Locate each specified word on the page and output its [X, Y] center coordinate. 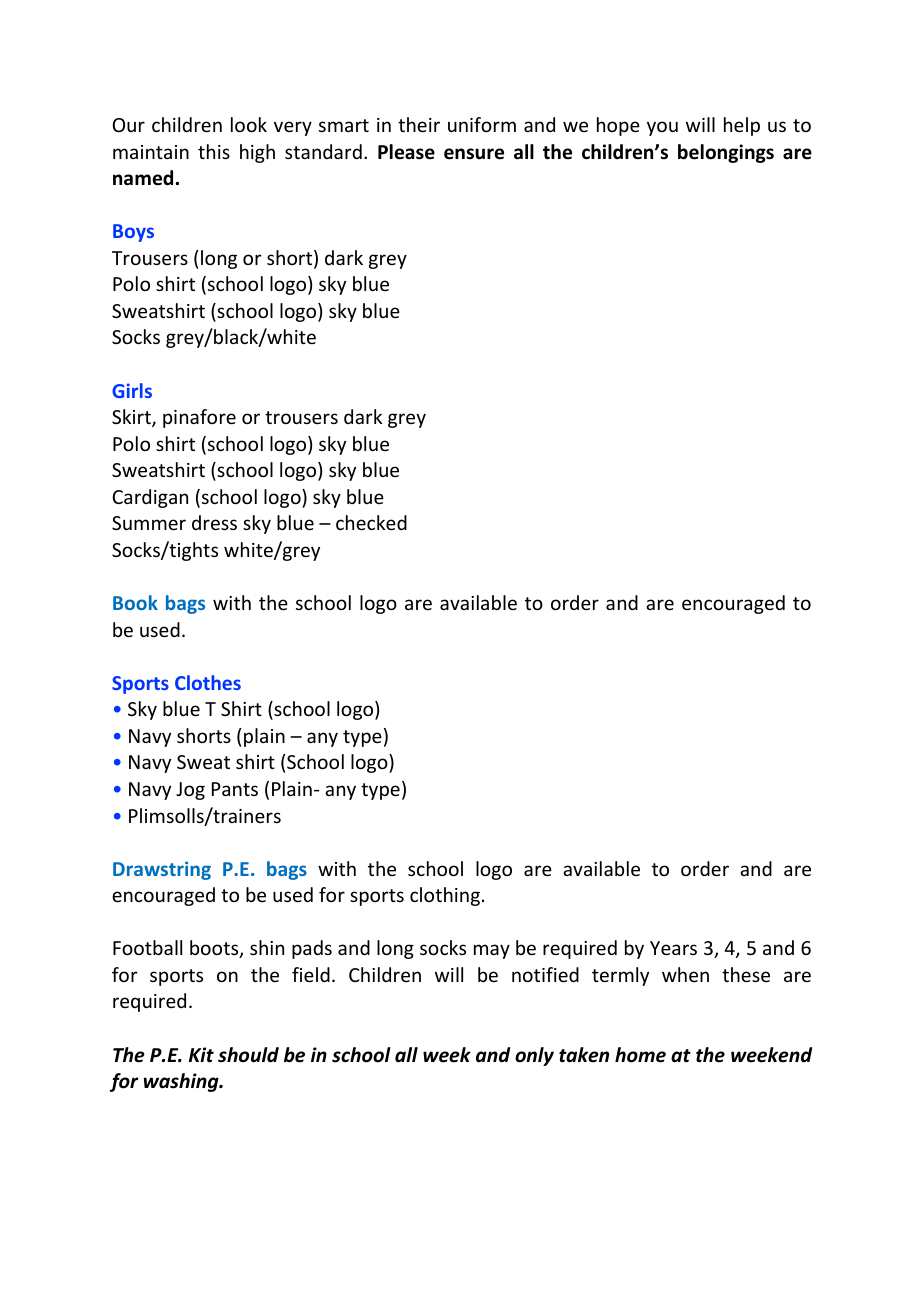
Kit [201, 1054]
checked [371, 522]
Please [406, 152]
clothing [445, 896]
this [214, 151]
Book [135, 602]
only [534, 1056]
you [662, 128]
